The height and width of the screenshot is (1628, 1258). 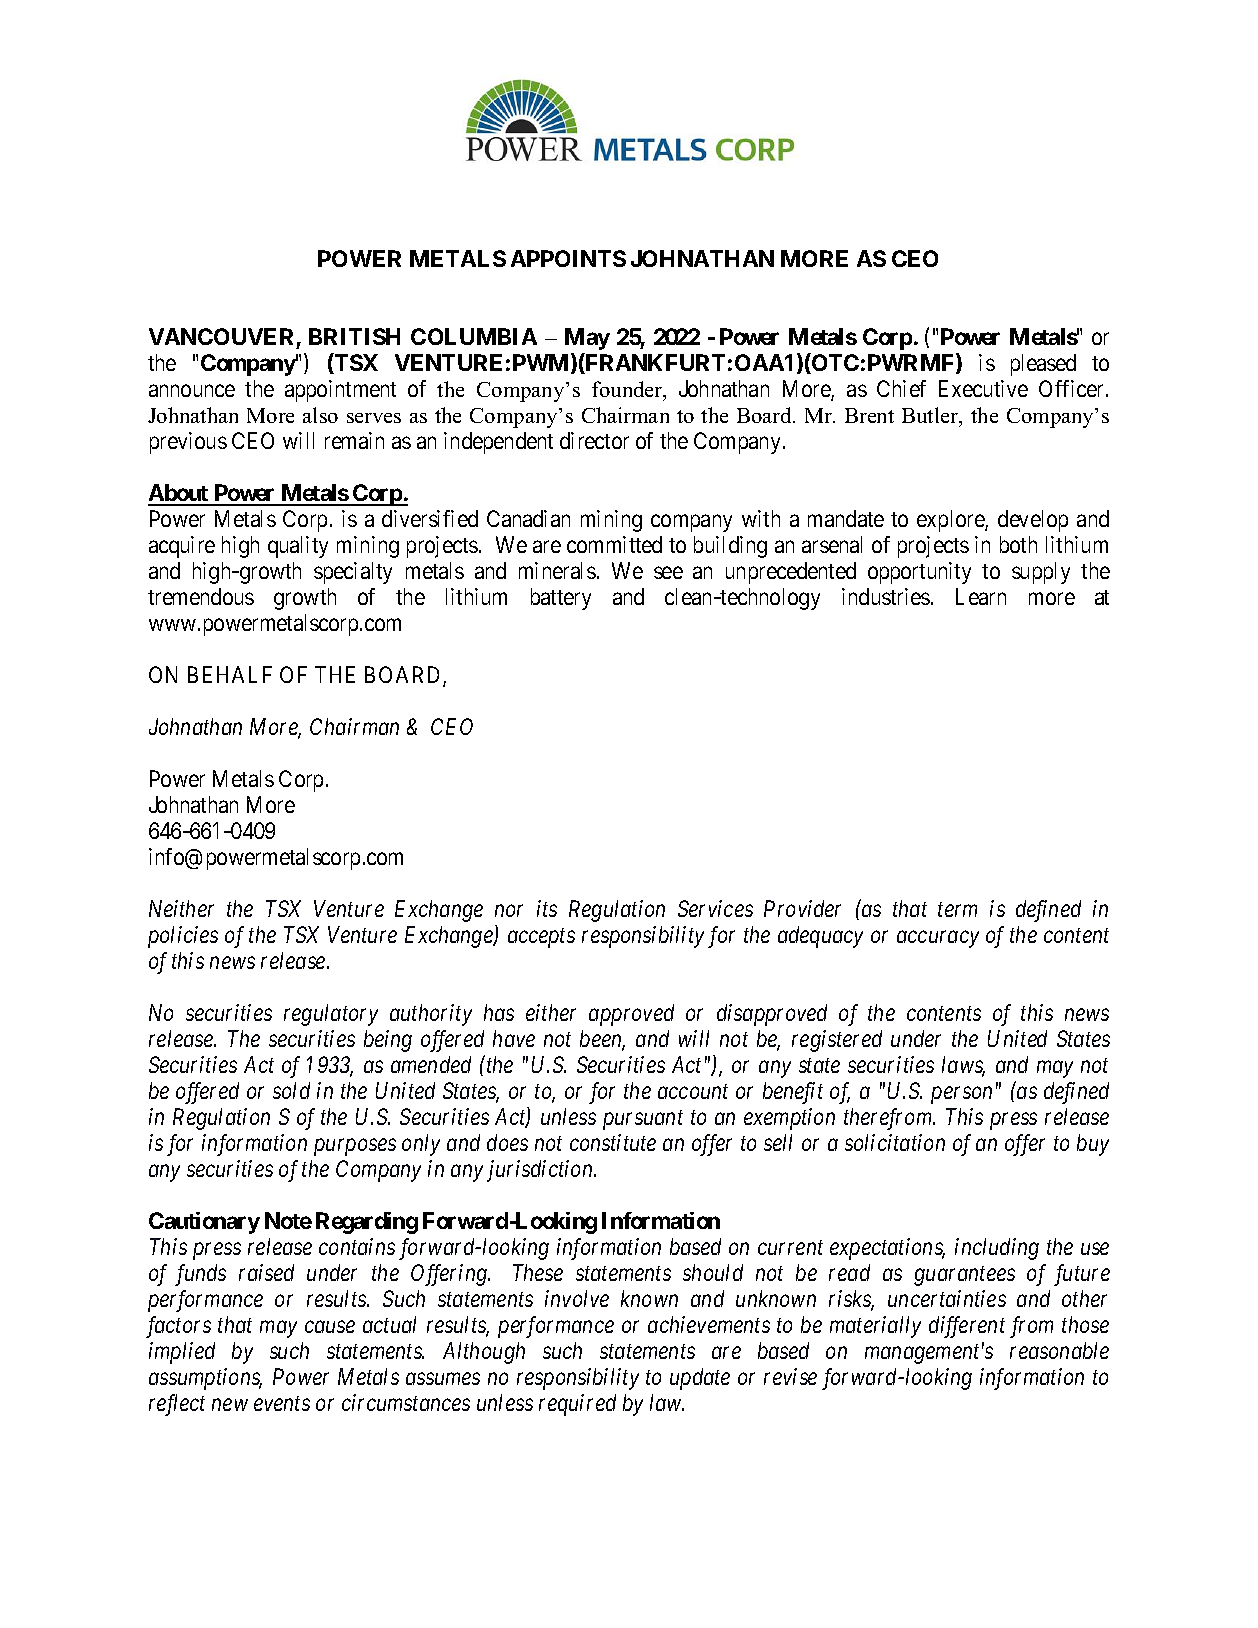 What do you see at coordinates (594, 440) in the screenshot?
I see `director` at bounding box center [594, 440].
